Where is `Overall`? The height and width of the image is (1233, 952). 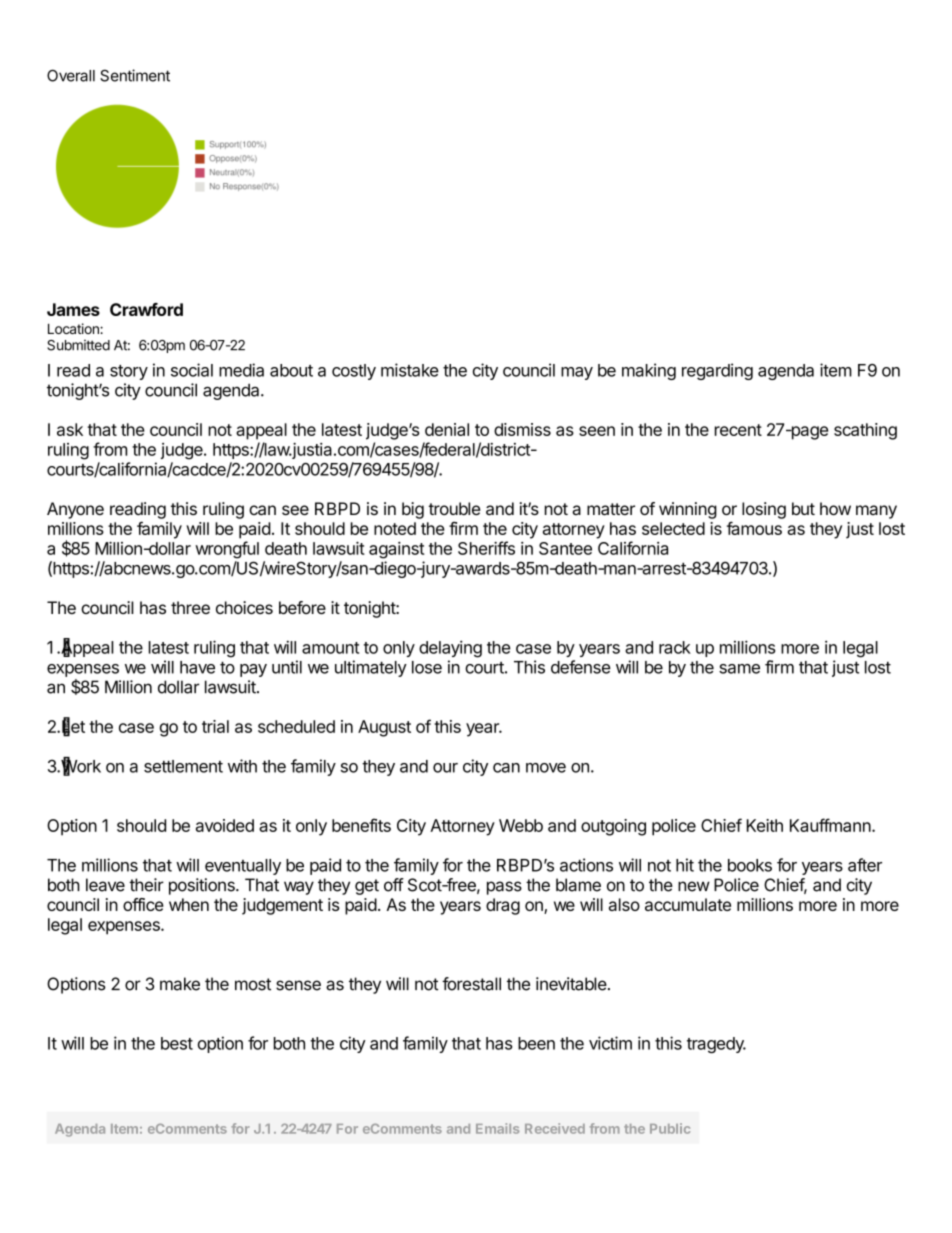
Overall is located at coordinates (71, 75).
